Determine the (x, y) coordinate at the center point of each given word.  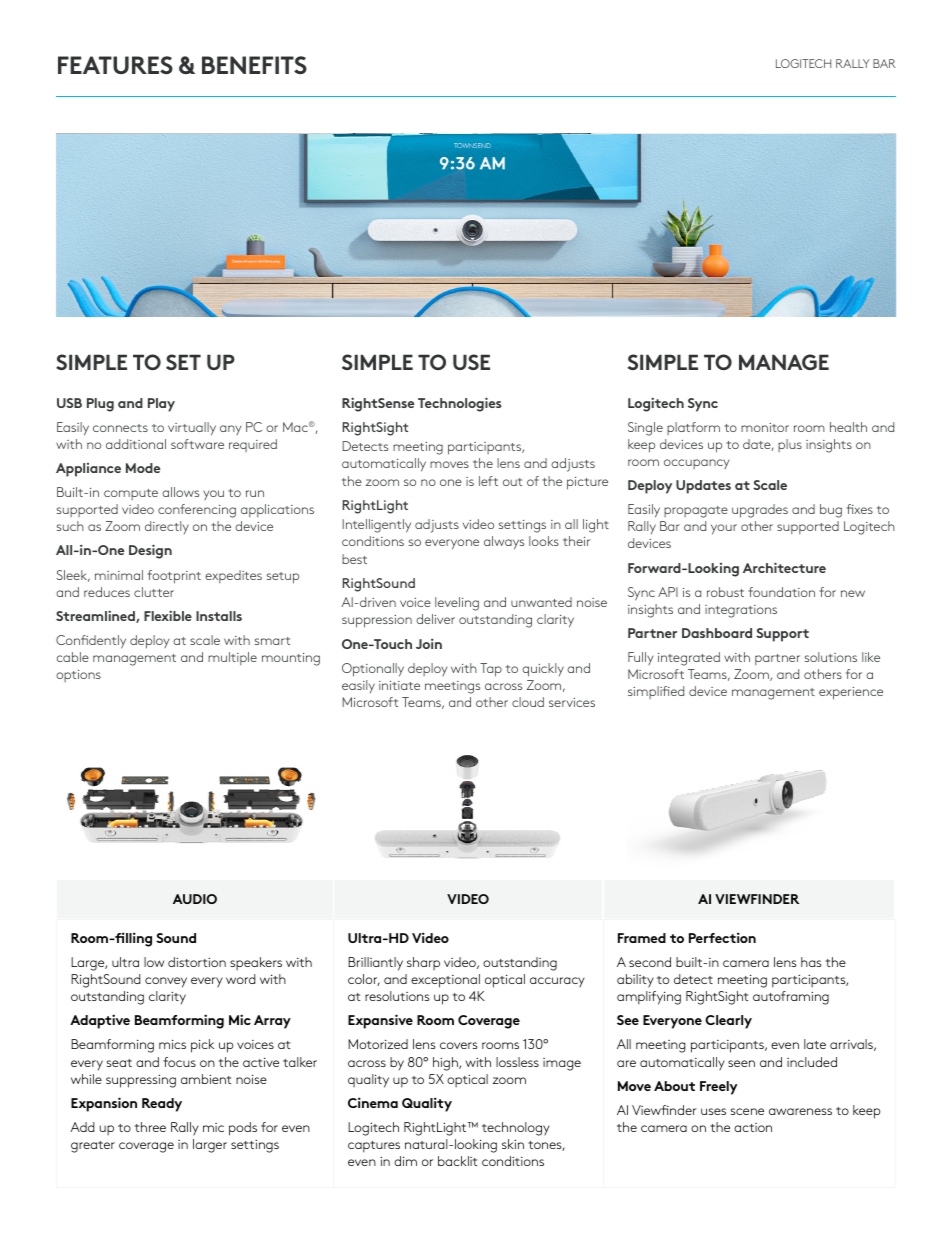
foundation (781, 592)
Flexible (168, 615)
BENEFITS (254, 65)
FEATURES (115, 65)
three (150, 1127)
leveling (457, 604)
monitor (765, 427)
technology (516, 1129)
